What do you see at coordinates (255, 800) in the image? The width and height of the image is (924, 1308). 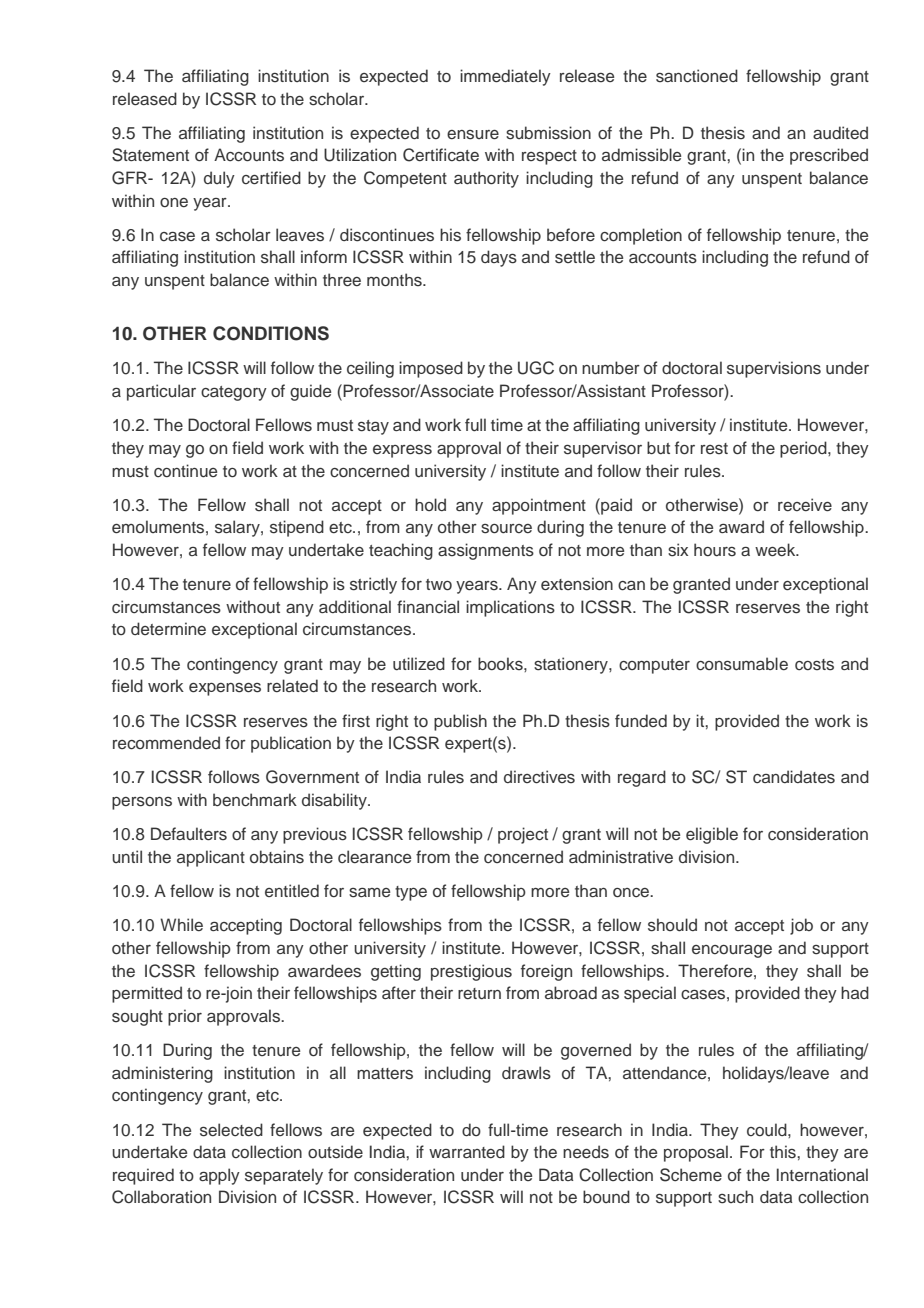 I see `benchmark` at bounding box center [255, 800].
